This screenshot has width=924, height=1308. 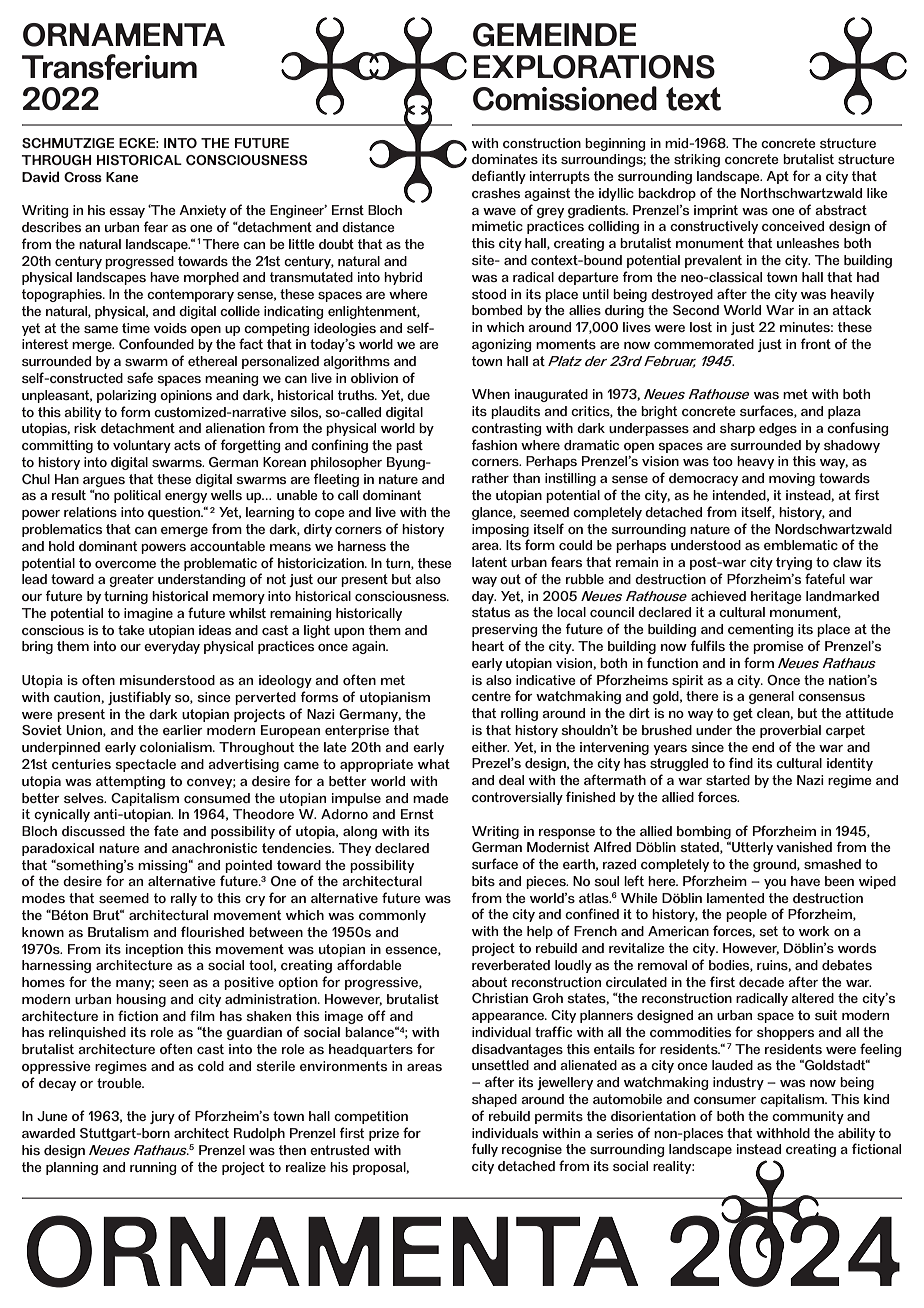 I want to click on edges, so click(x=778, y=429).
